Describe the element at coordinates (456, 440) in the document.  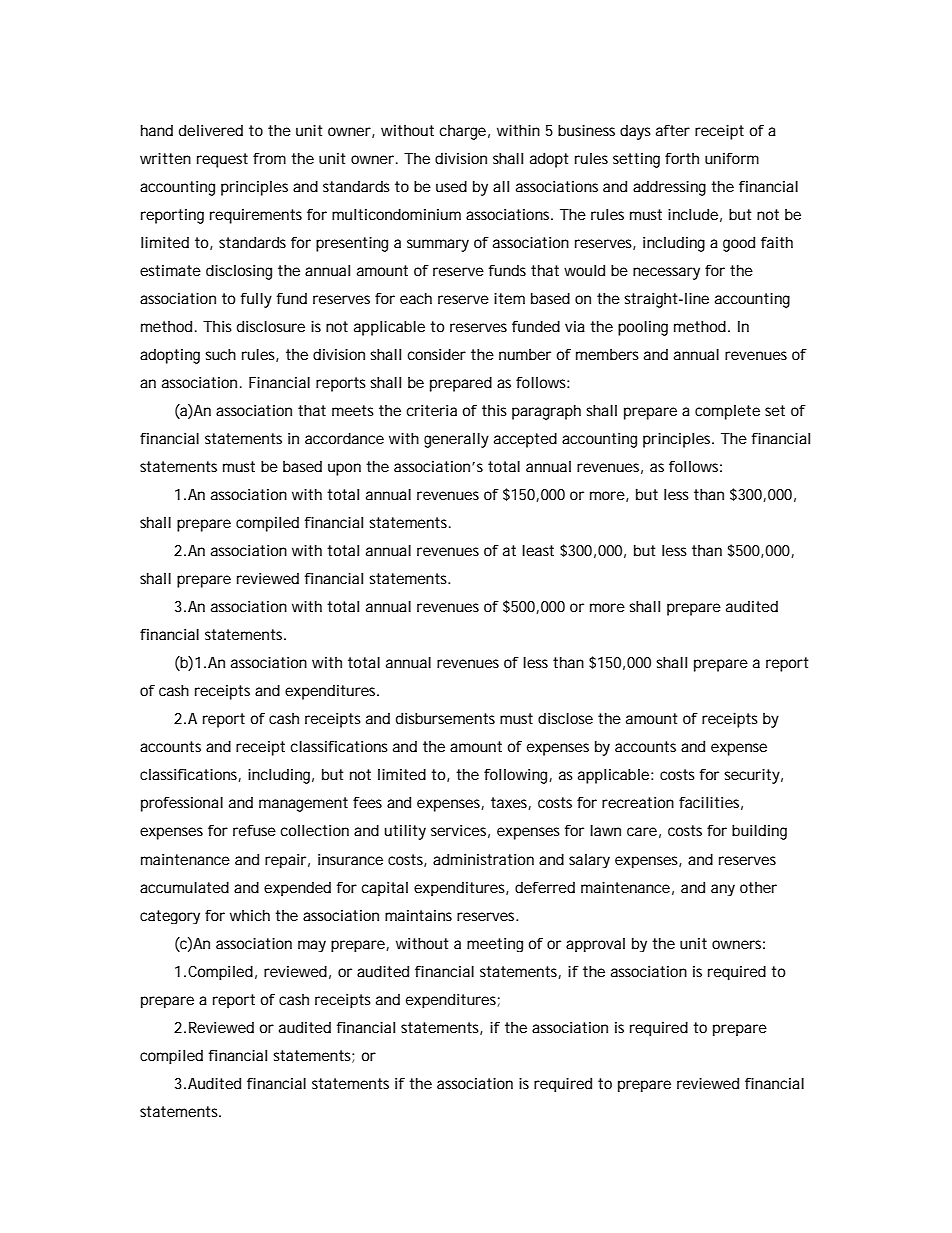
I see `generally` at that location.
